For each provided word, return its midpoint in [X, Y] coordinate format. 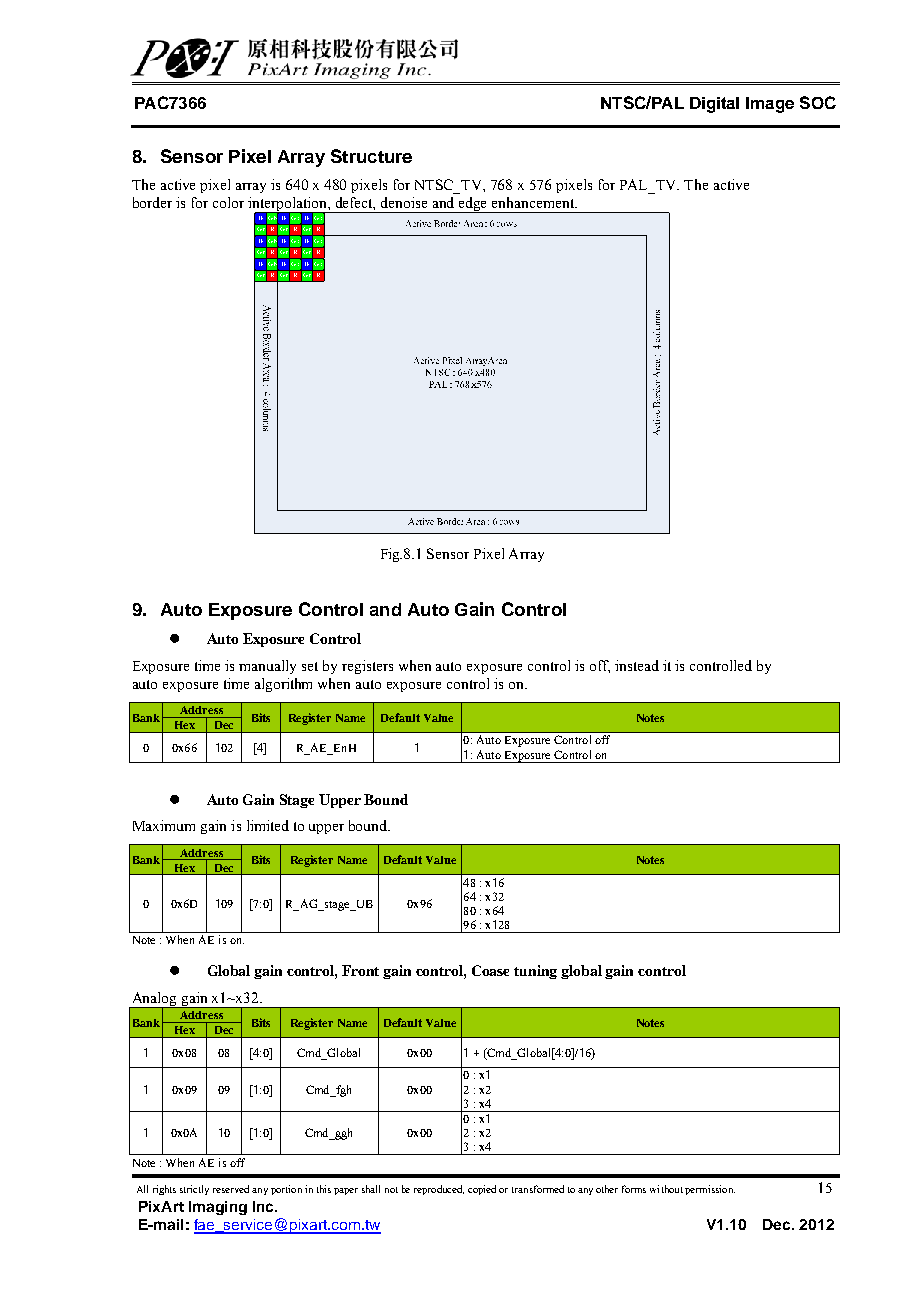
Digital [714, 105]
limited [268, 825]
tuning [535, 972]
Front [360, 970]
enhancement [534, 202]
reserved [231, 1189]
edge [473, 205]
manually [267, 667]
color [228, 202]
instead [637, 665]
